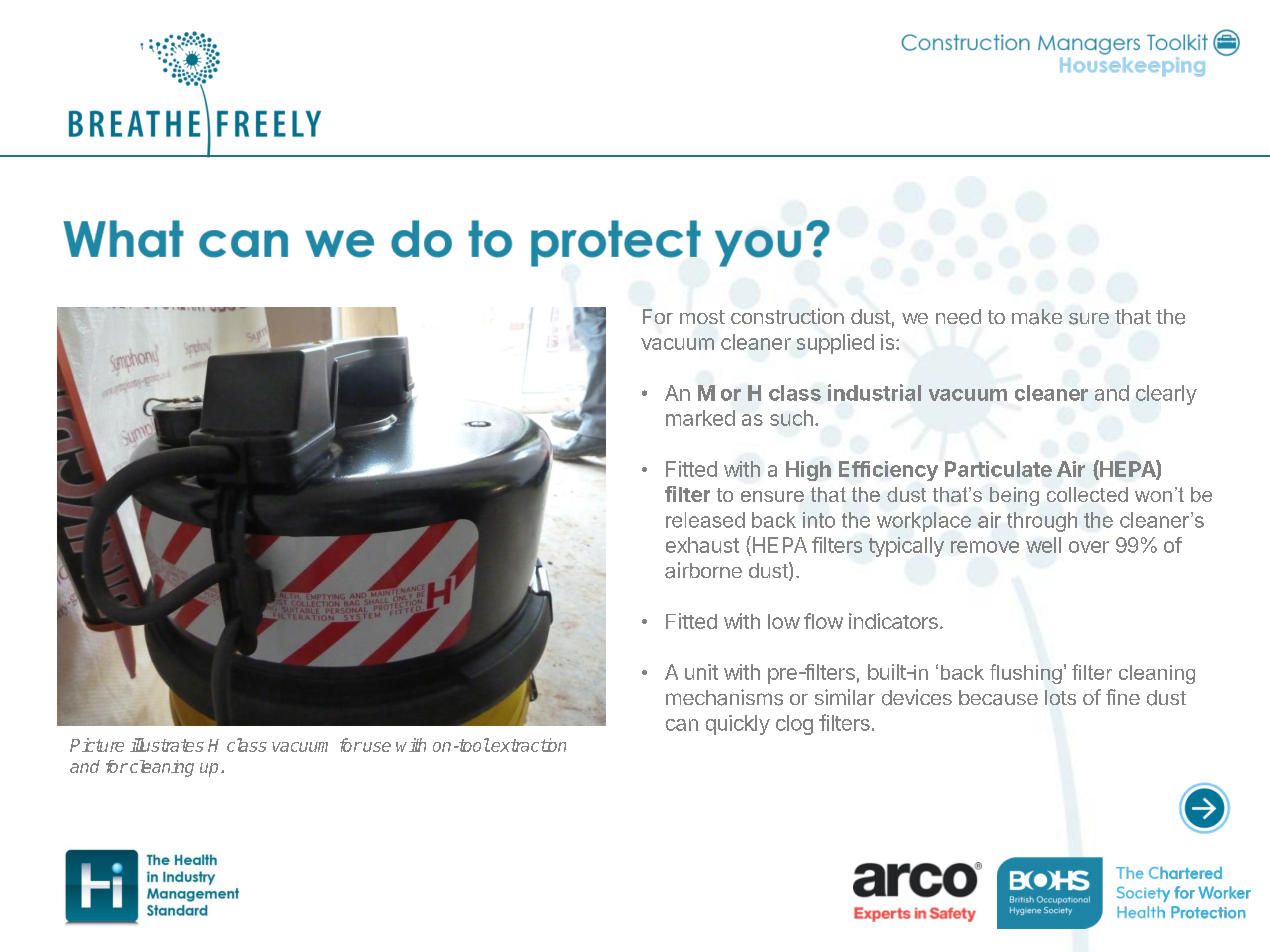 This document has height=952, width=1270. I want to click on airborne, so click(703, 570).
